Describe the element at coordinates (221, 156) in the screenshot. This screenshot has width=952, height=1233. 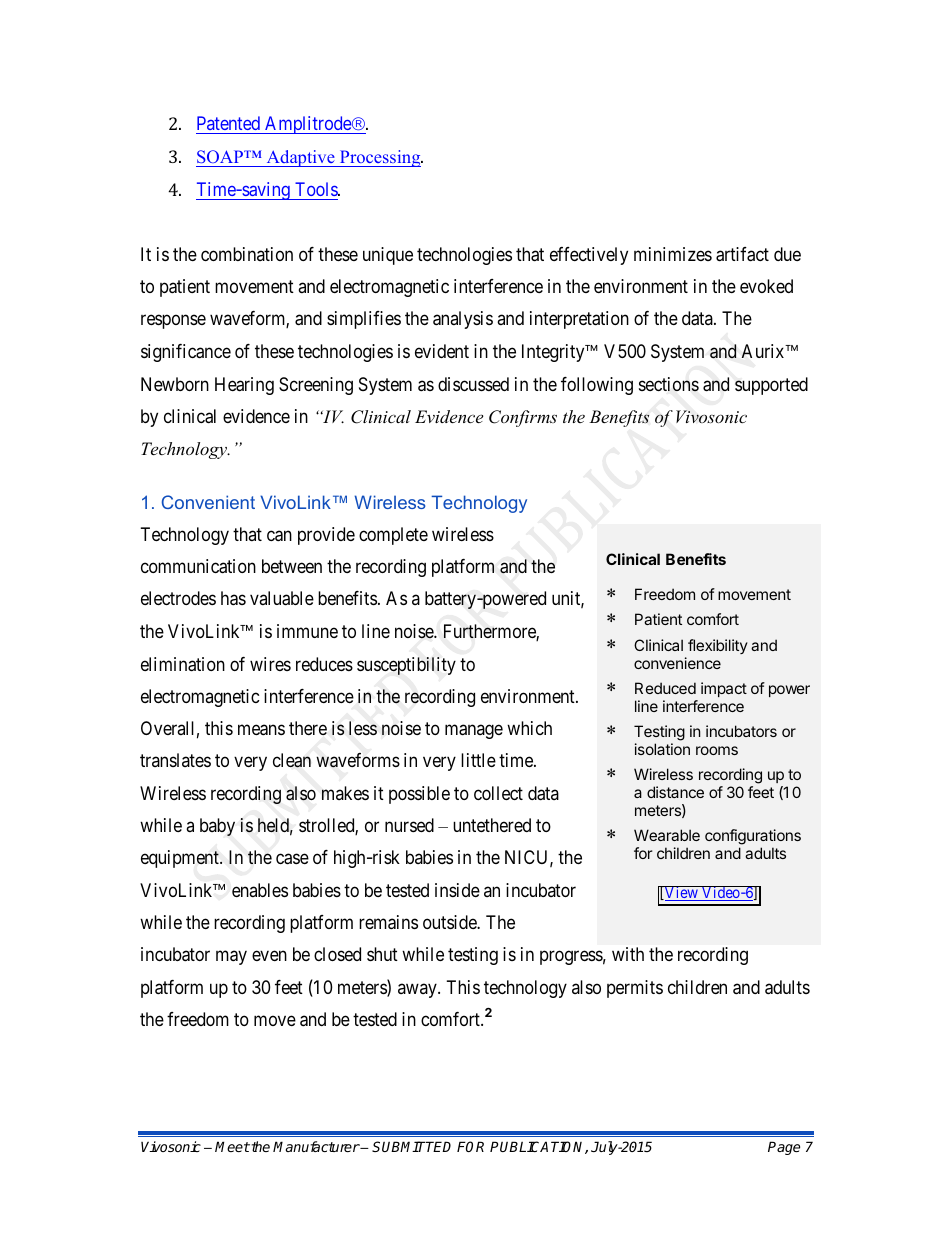
I see `SOAP` at that location.
